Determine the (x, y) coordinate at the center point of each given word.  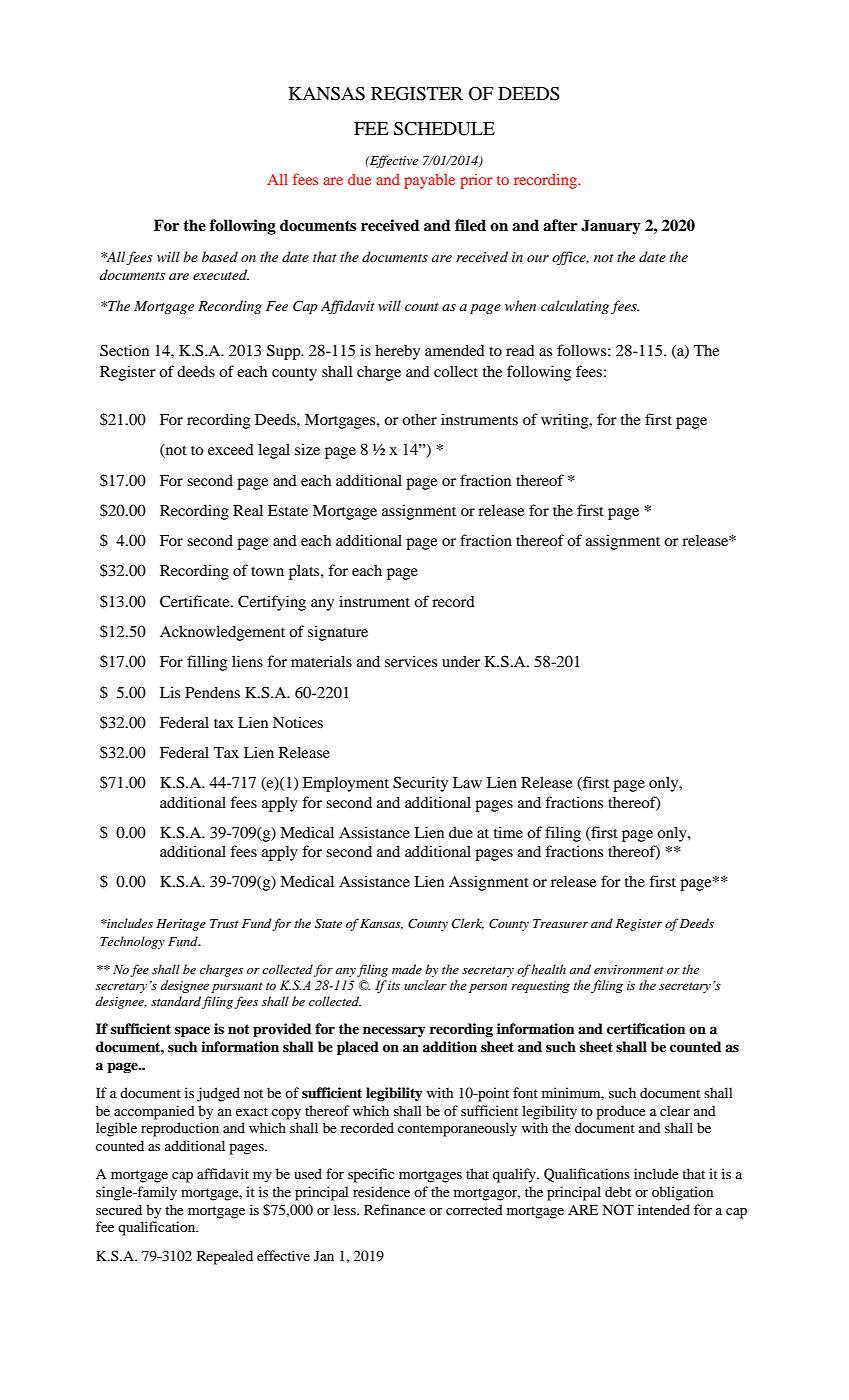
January (611, 227)
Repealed (225, 1257)
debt (618, 1191)
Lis (170, 692)
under (461, 661)
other (419, 419)
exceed (231, 449)
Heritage (181, 925)
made (407, 969)
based (220, 256)
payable (429, 181)
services (411, 661)
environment (629, 969)
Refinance (395, 1209)
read (520, 350)
